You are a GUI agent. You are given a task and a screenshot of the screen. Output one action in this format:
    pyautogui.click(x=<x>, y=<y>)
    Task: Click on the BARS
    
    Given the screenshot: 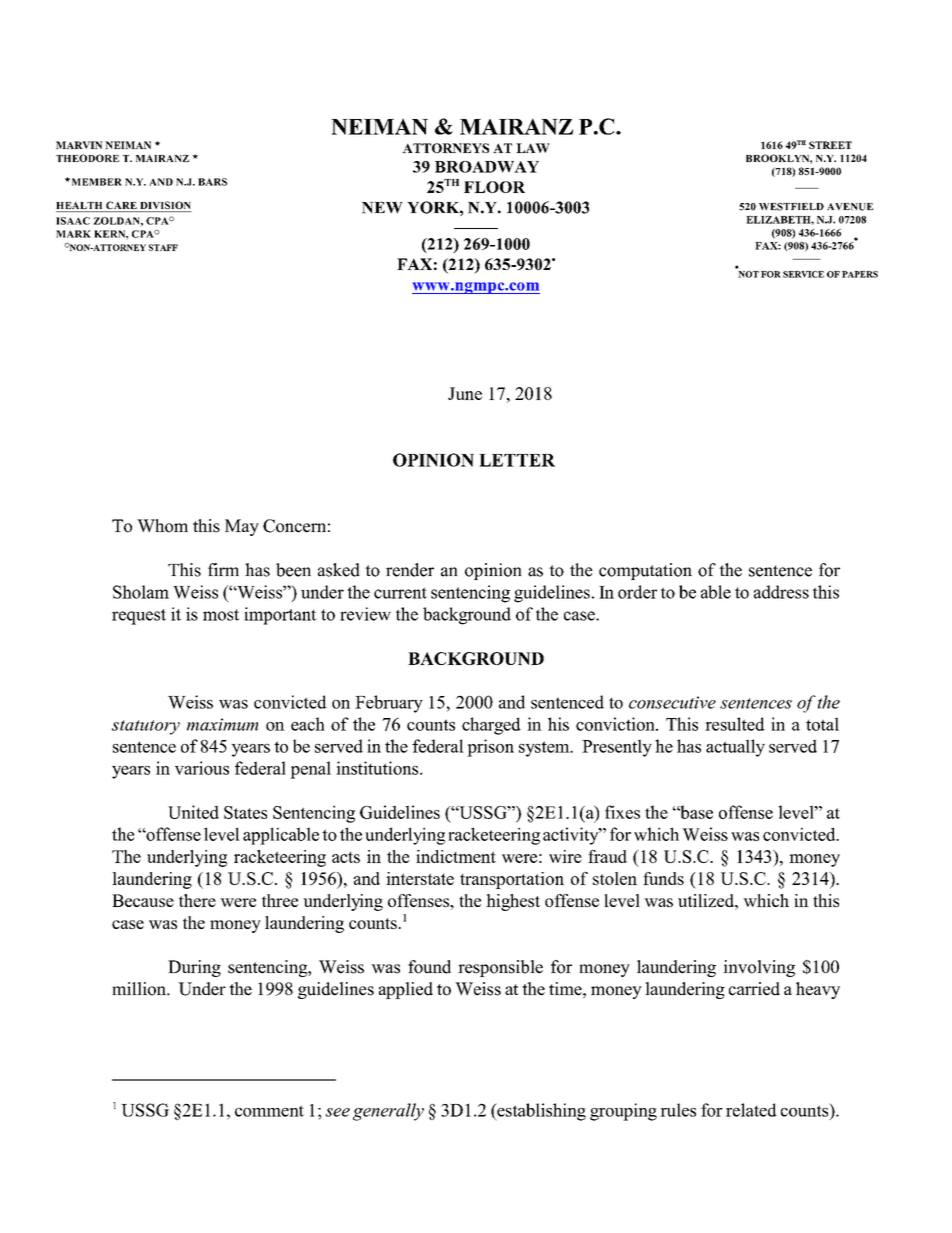 What is the action you would take?
    pyautogui.click(x=212, y=182)
